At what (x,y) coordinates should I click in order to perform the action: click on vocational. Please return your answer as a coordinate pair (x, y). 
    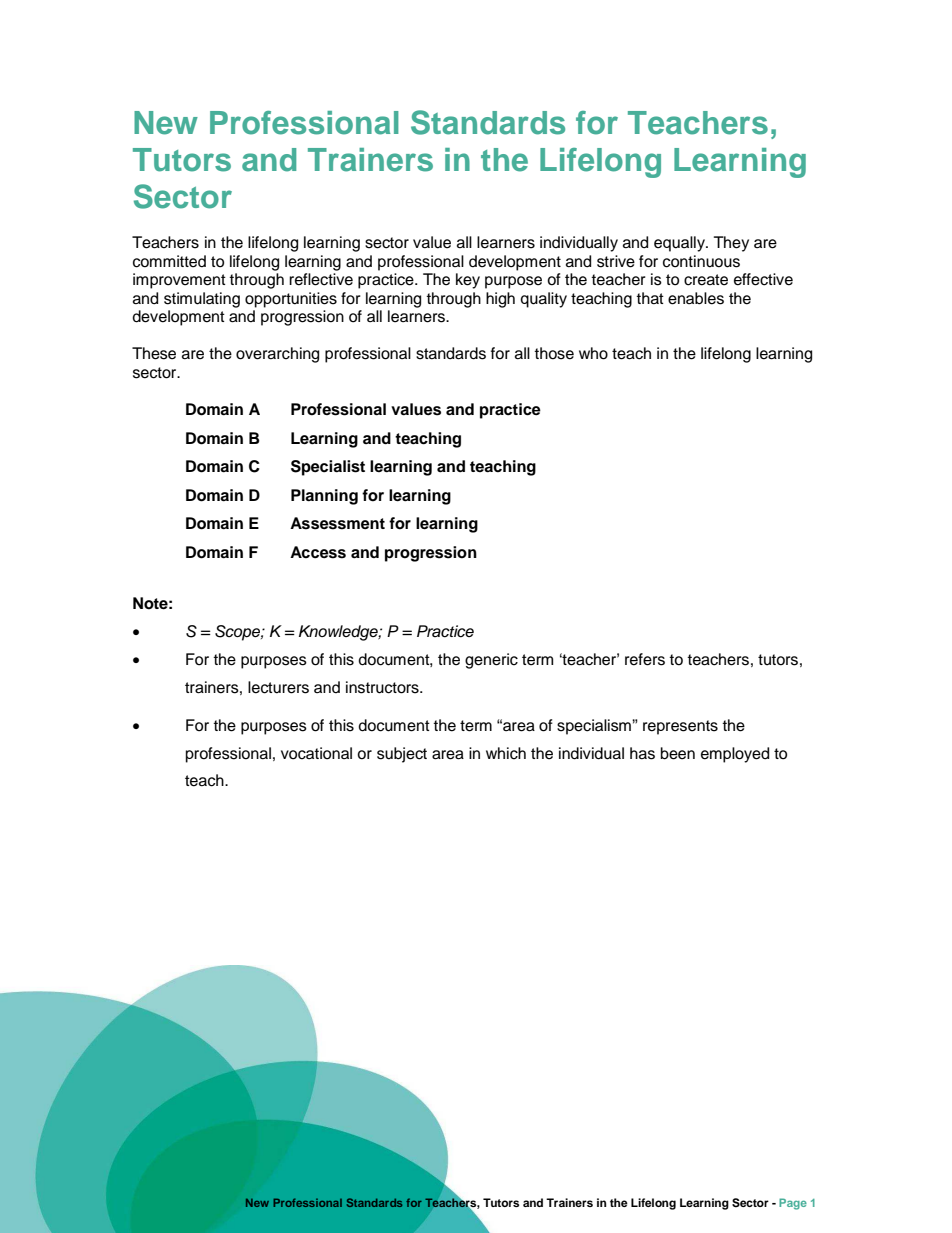
    Looking at the image, I should click on (316, 753).
